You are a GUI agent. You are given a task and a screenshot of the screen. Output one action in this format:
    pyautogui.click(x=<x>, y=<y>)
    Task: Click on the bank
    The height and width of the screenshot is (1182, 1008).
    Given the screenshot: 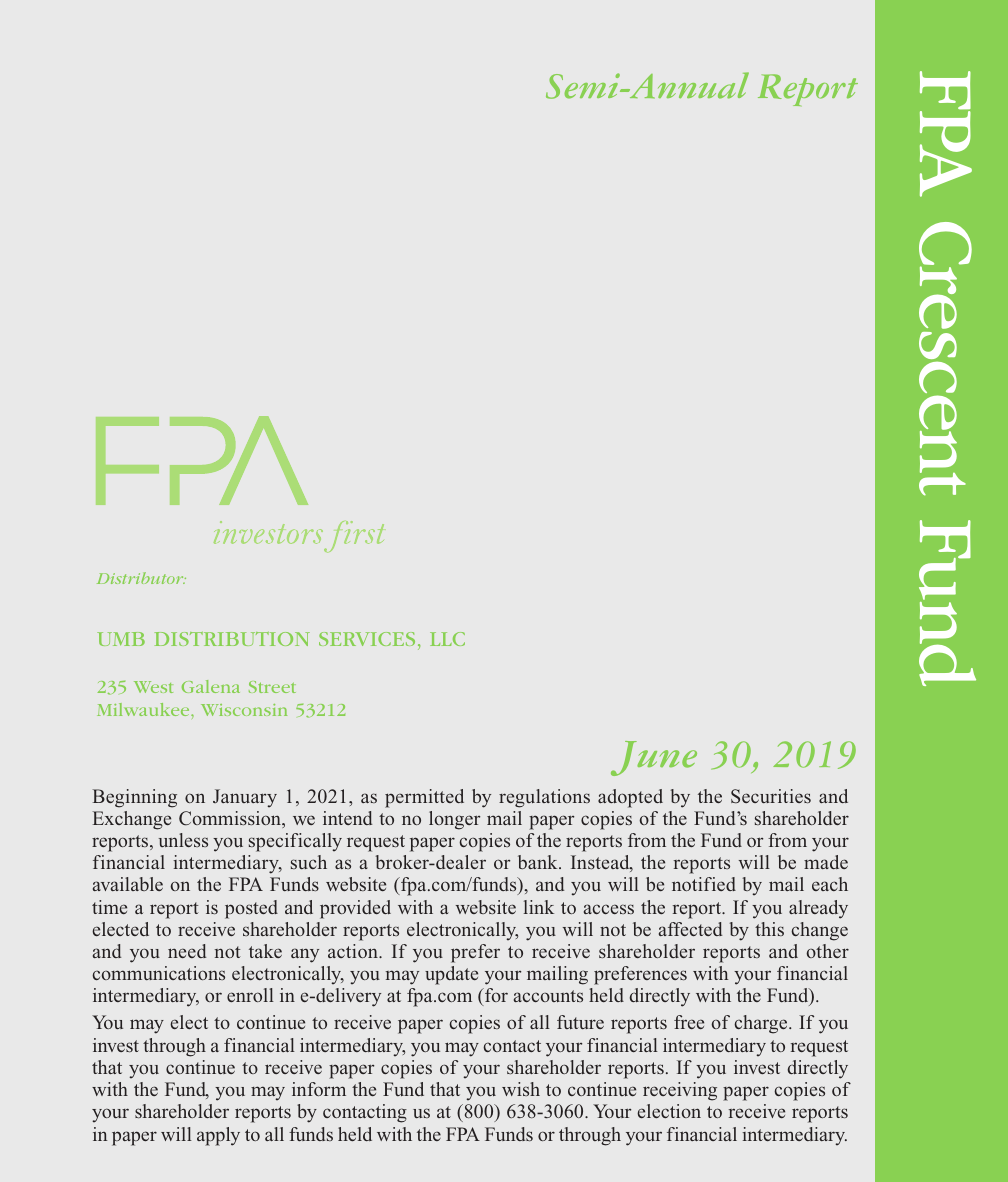 What is the action you would take?
    pyautogui.click(x=539, y=862)
